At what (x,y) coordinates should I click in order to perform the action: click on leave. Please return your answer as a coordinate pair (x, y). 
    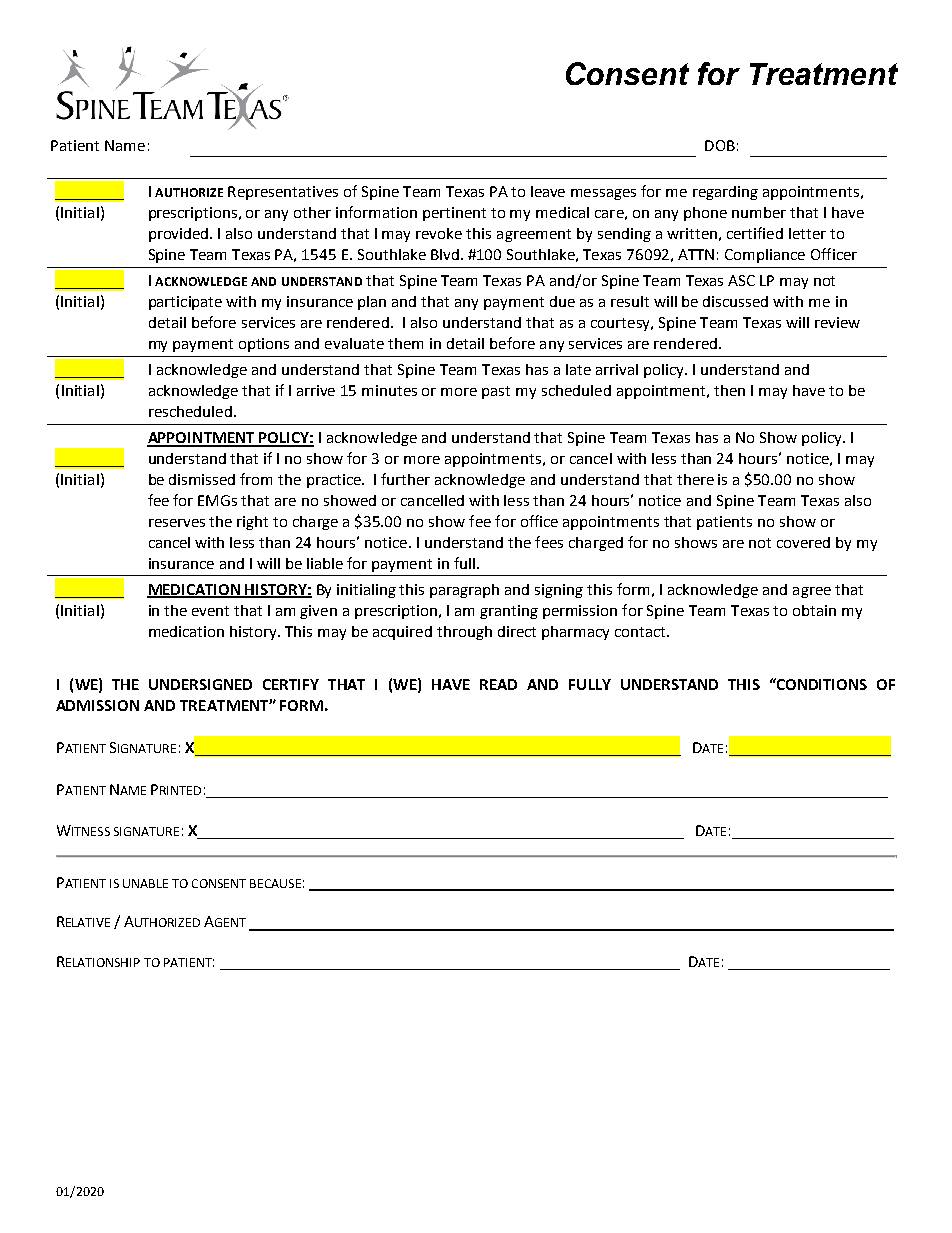
    Looking at the image, I should click on (548, 191).
